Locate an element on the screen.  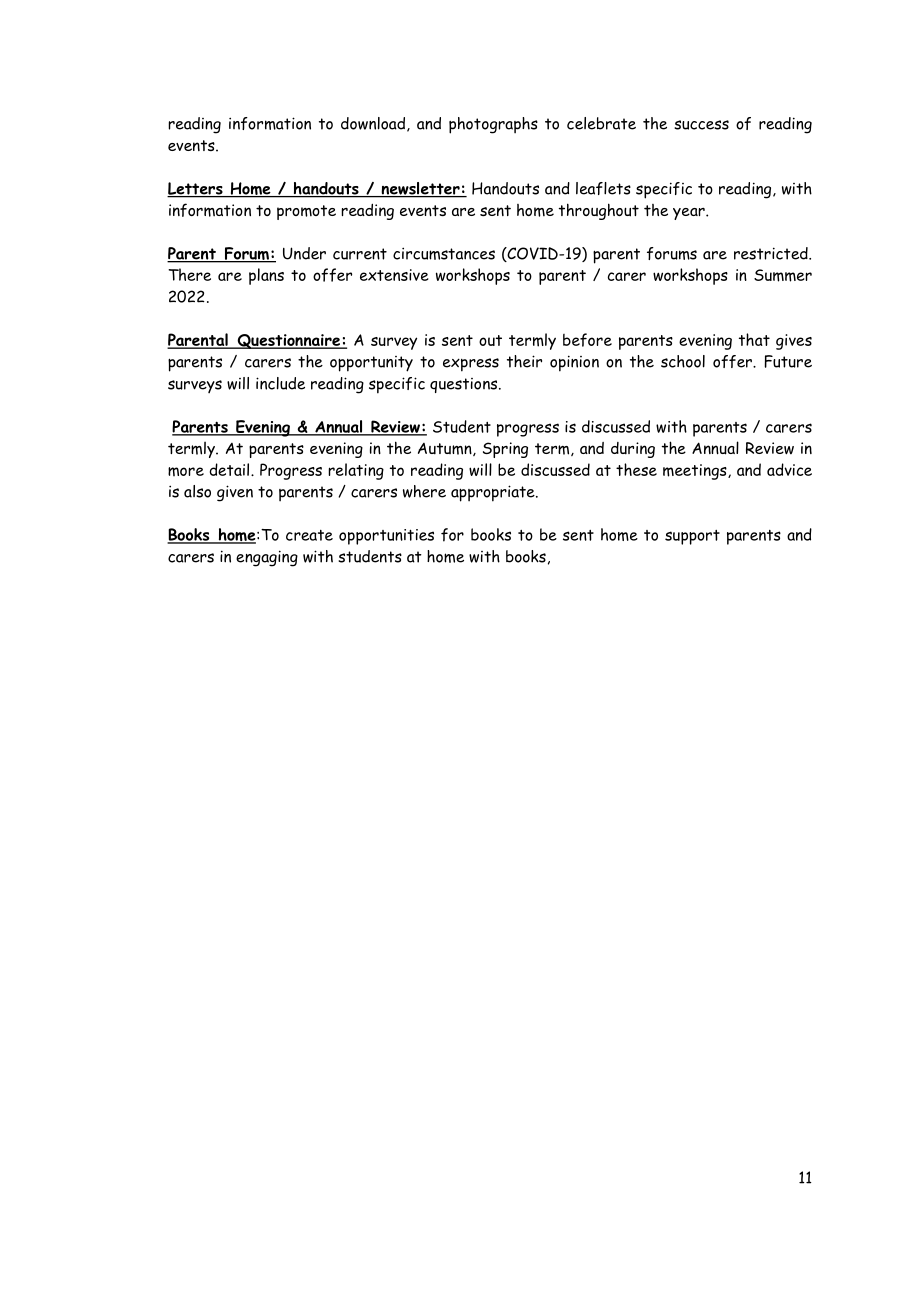
plans is located at coordinates (266, 276).
